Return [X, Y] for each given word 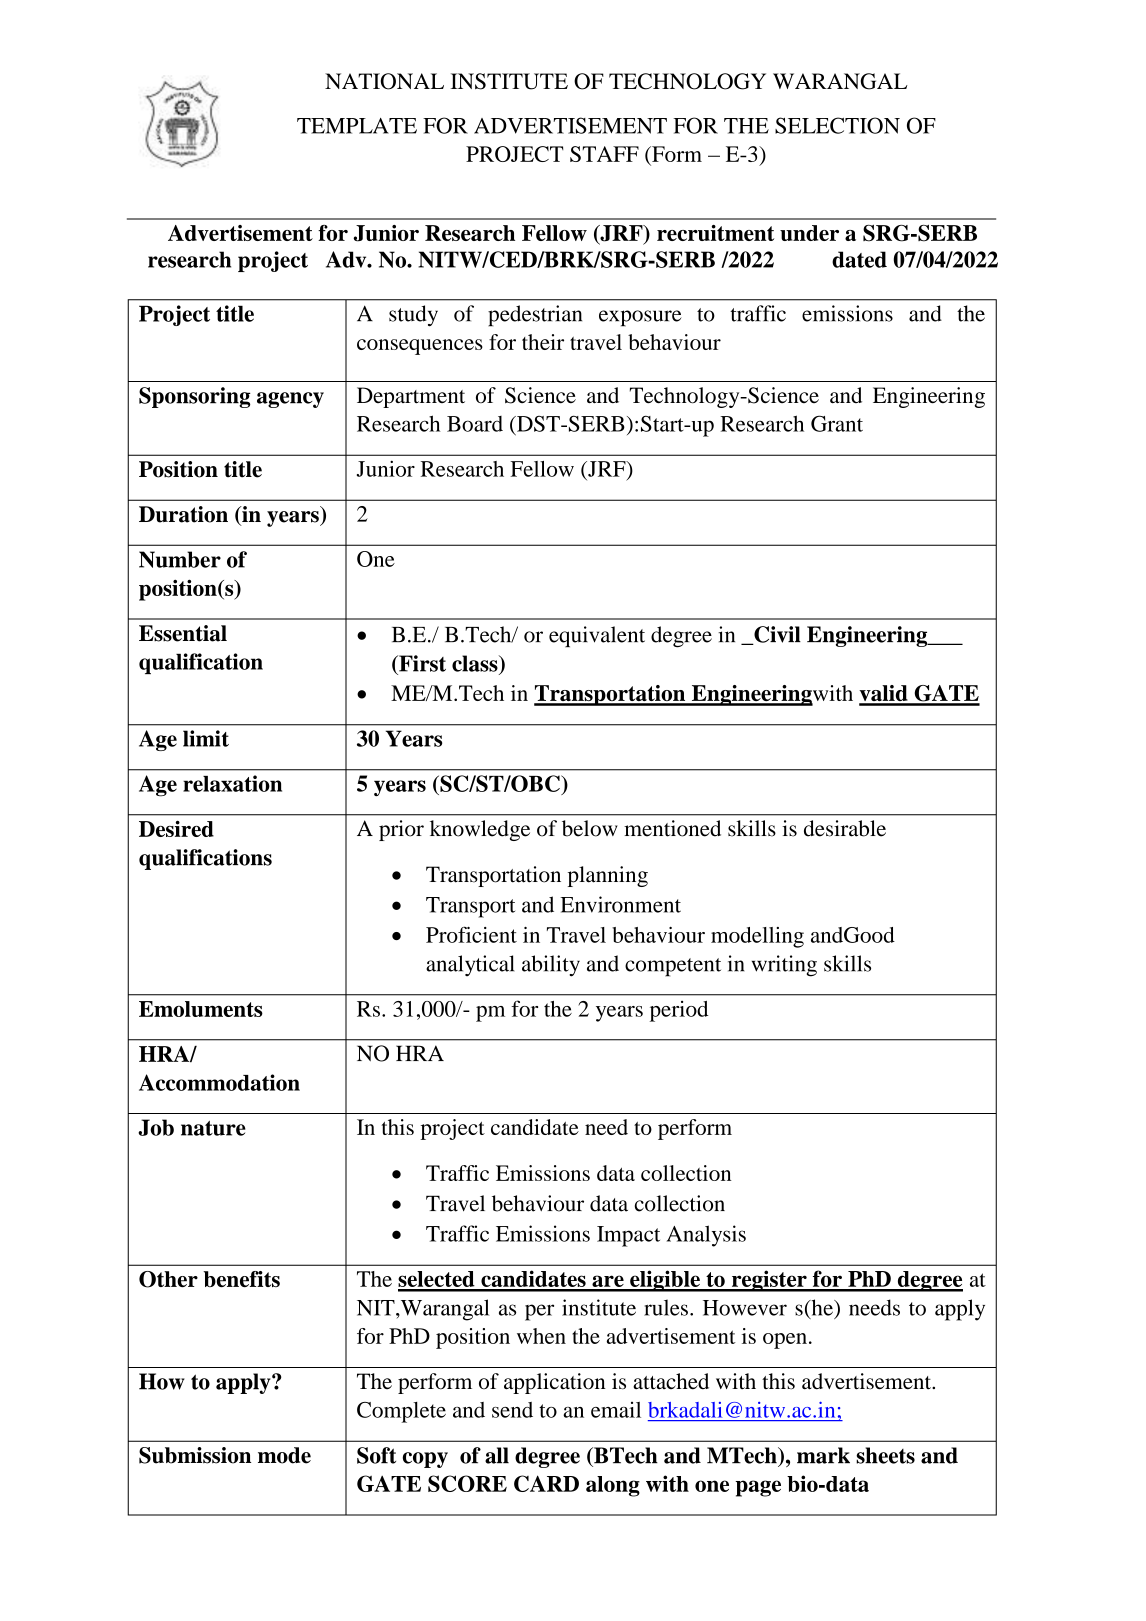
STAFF [604, 154]
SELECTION [837, 125]
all [497, 1455]
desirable [845, 828]
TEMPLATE [357, 126]
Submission [195, 1455]
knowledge [480, 830]
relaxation [232, 783]
